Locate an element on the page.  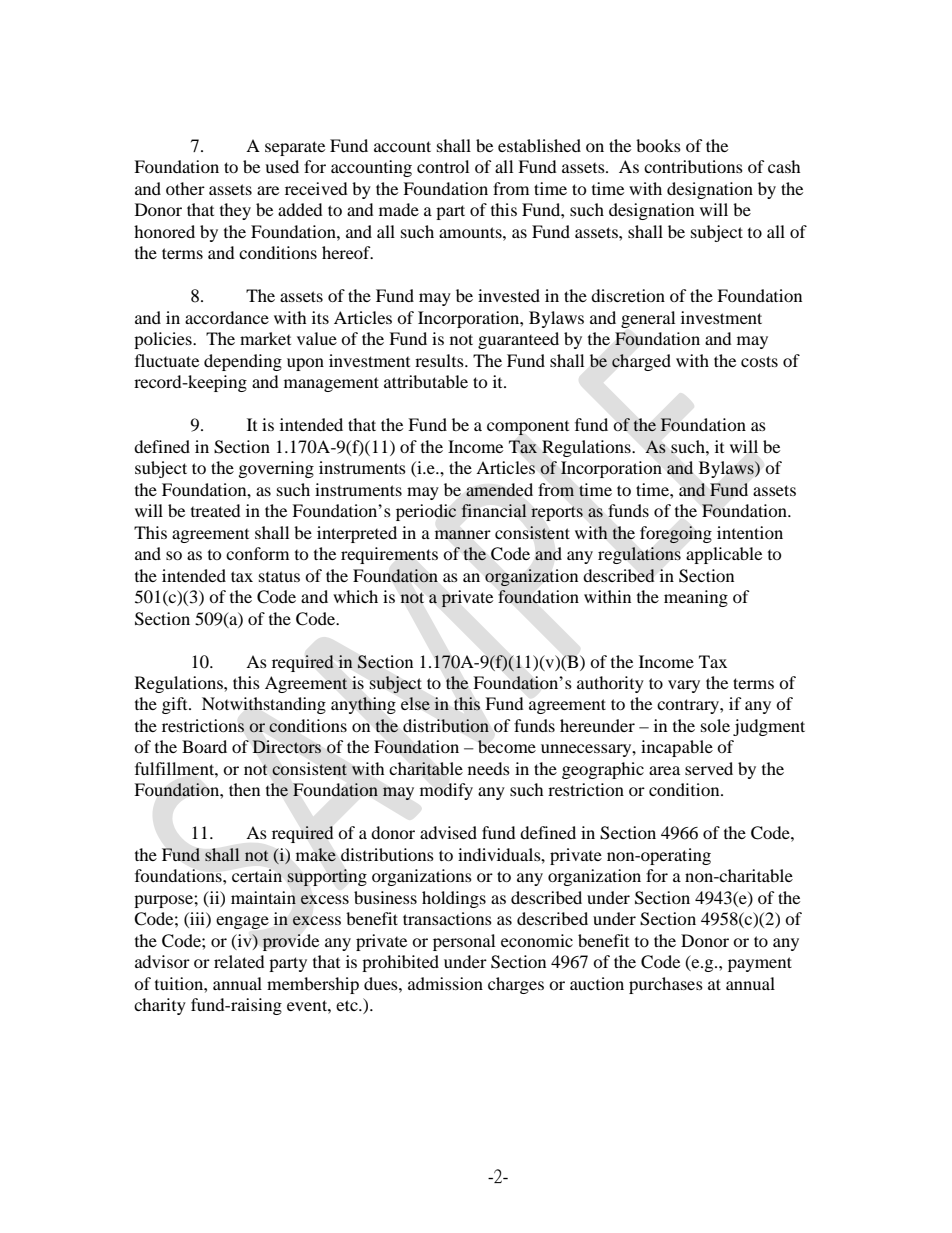
control is located at coordinates (443, 166).
